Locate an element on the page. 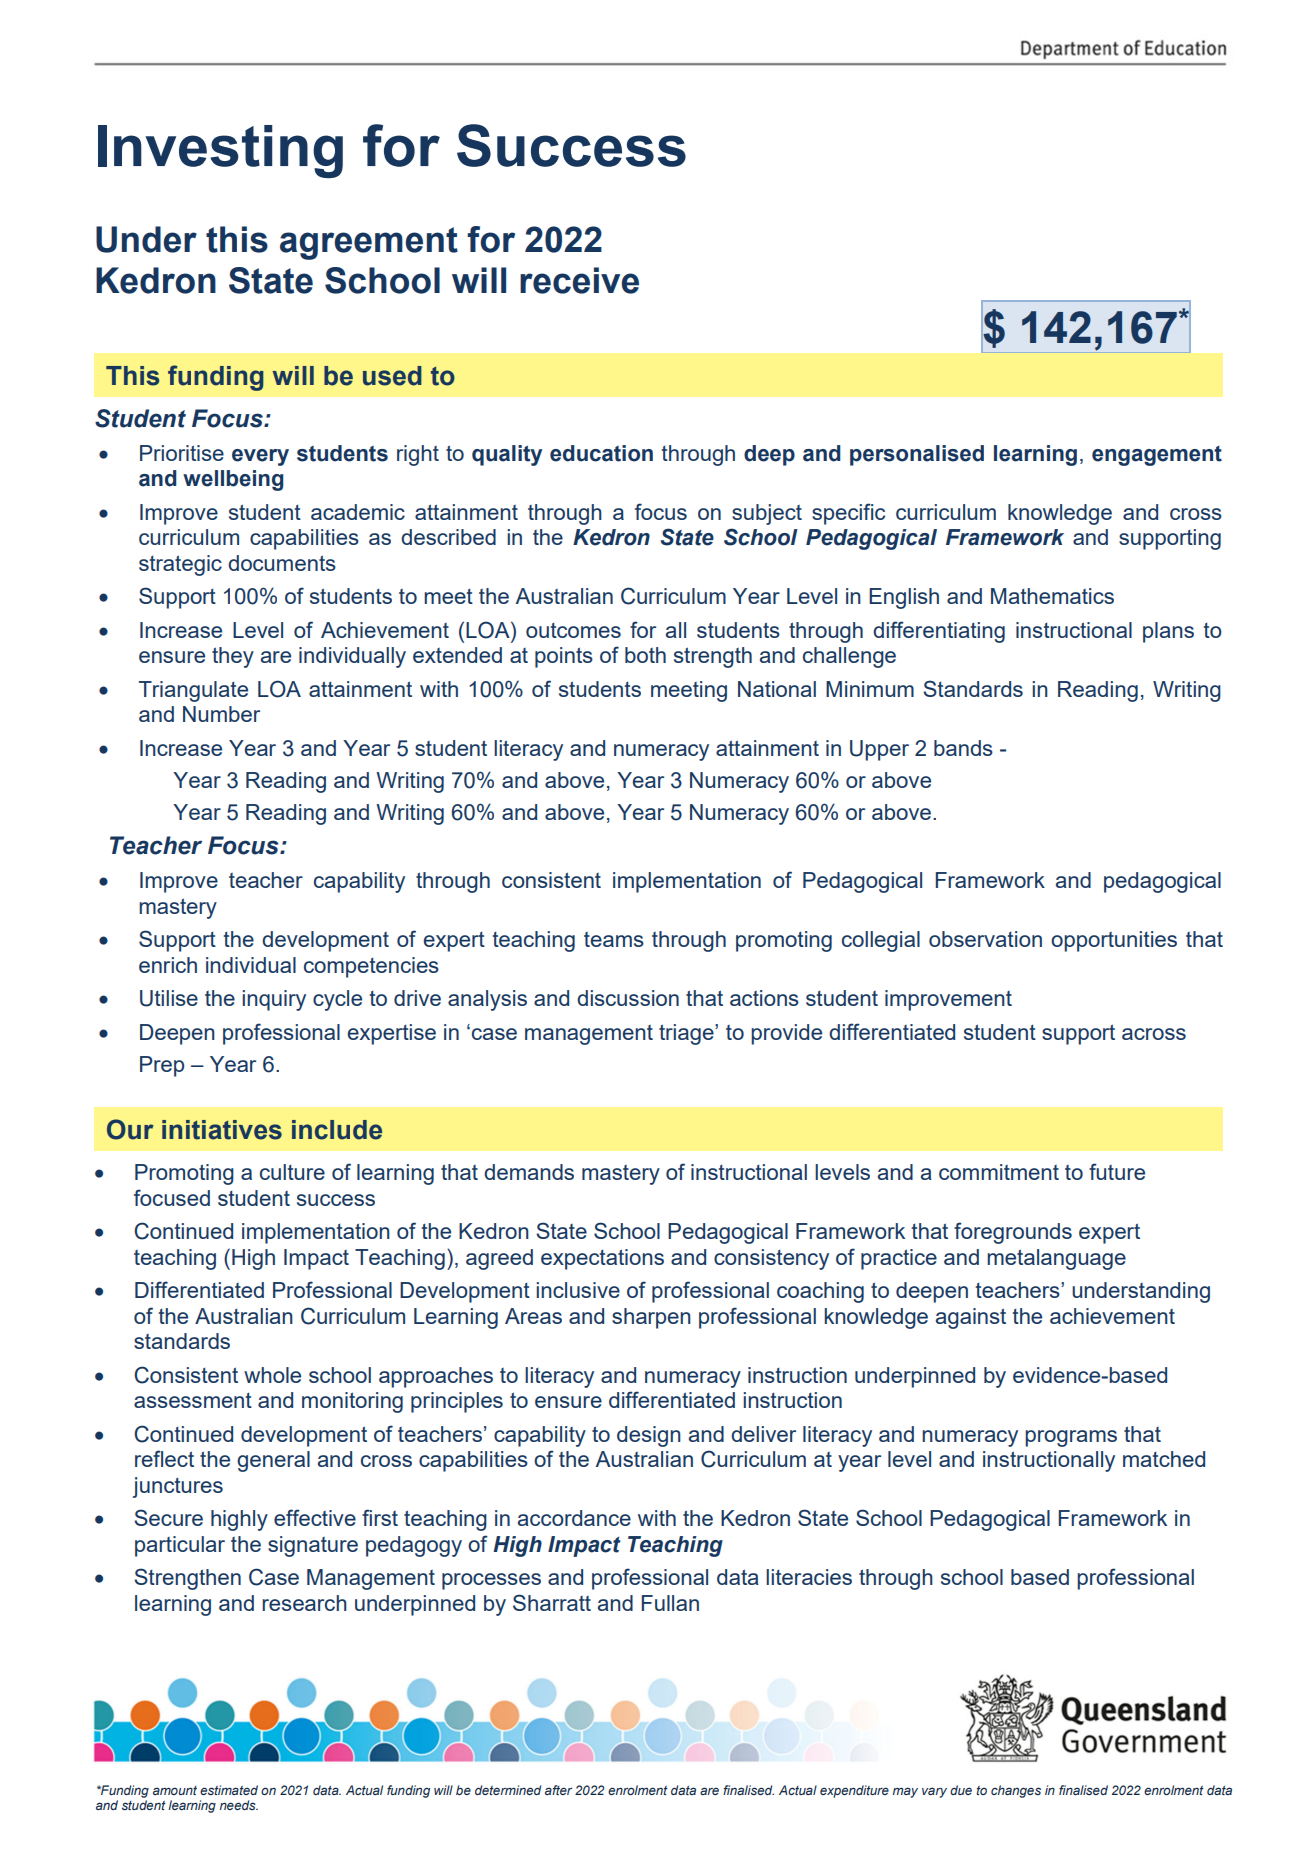  after is located at coordinates (558, 1790).
